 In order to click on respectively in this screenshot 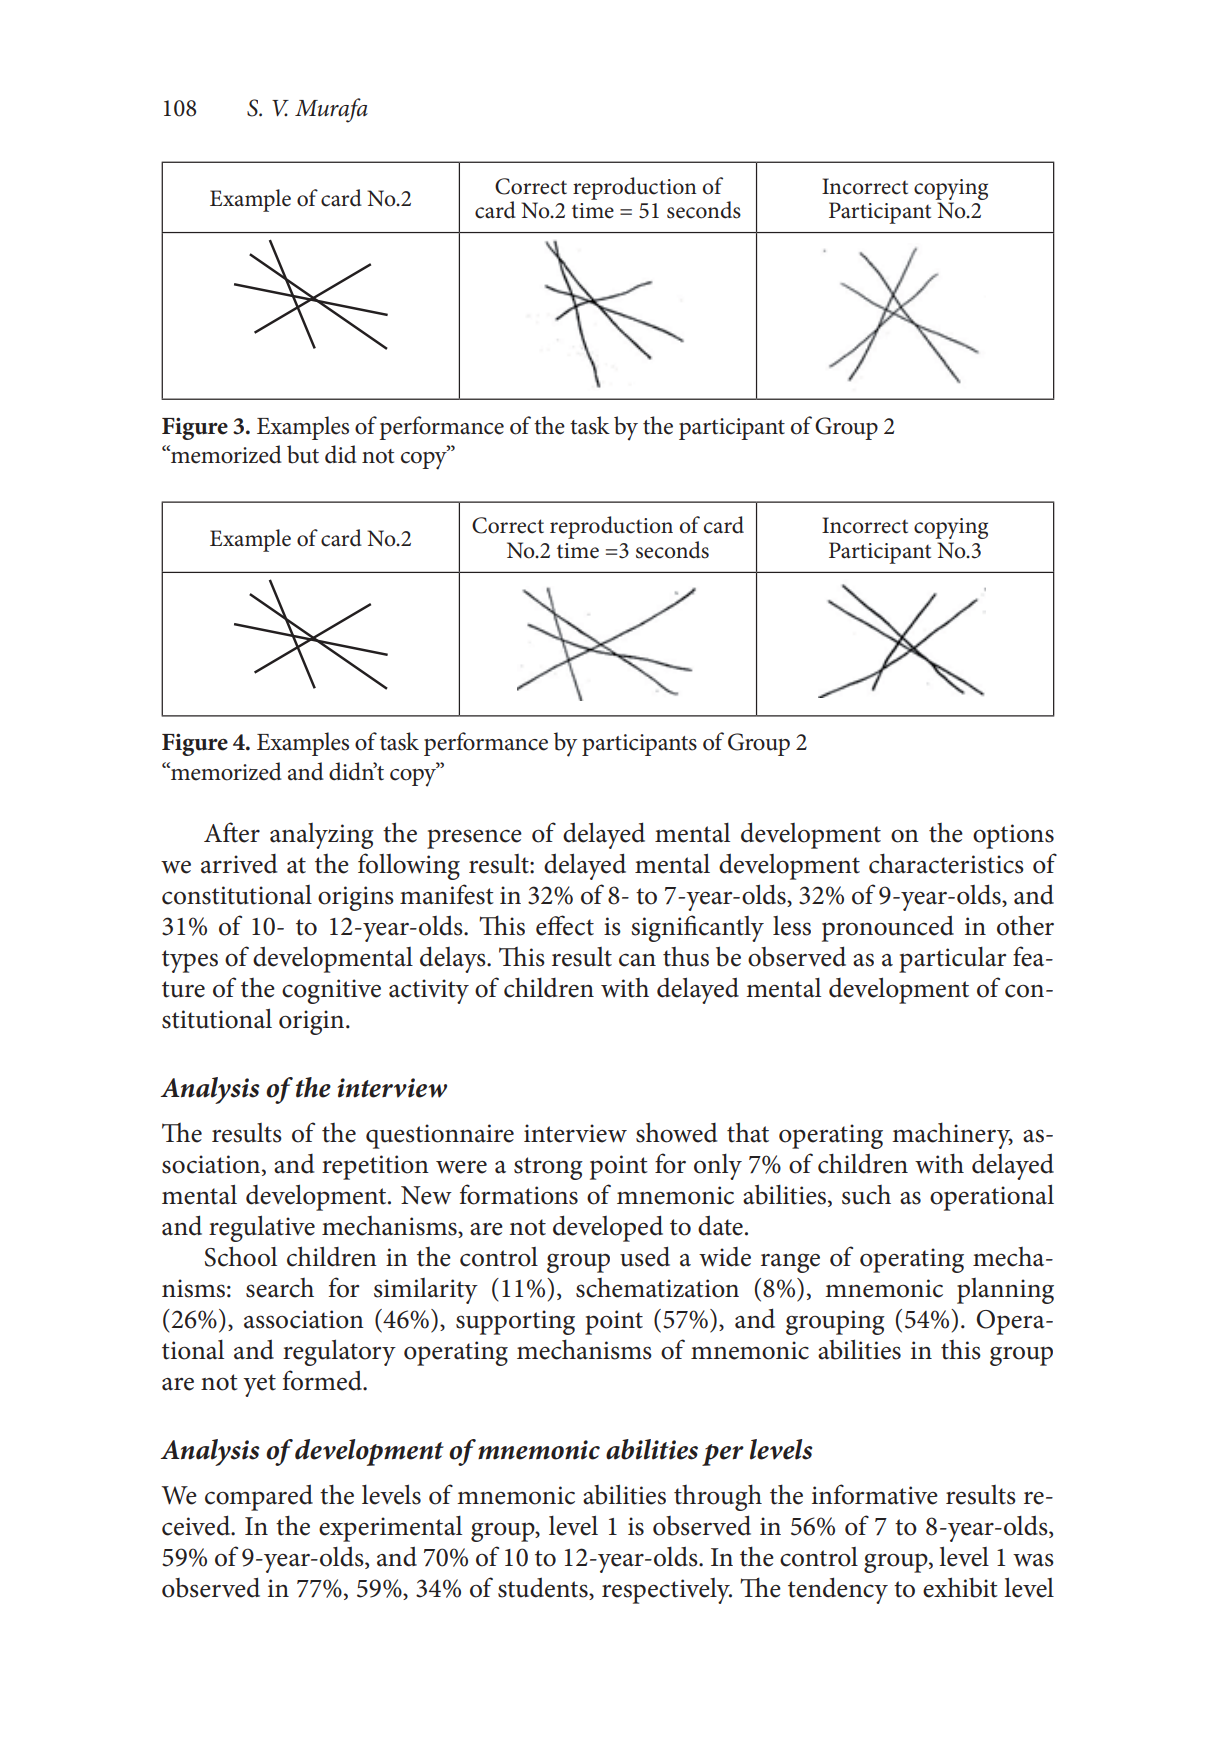, I will do `click(667, 1591)`.
